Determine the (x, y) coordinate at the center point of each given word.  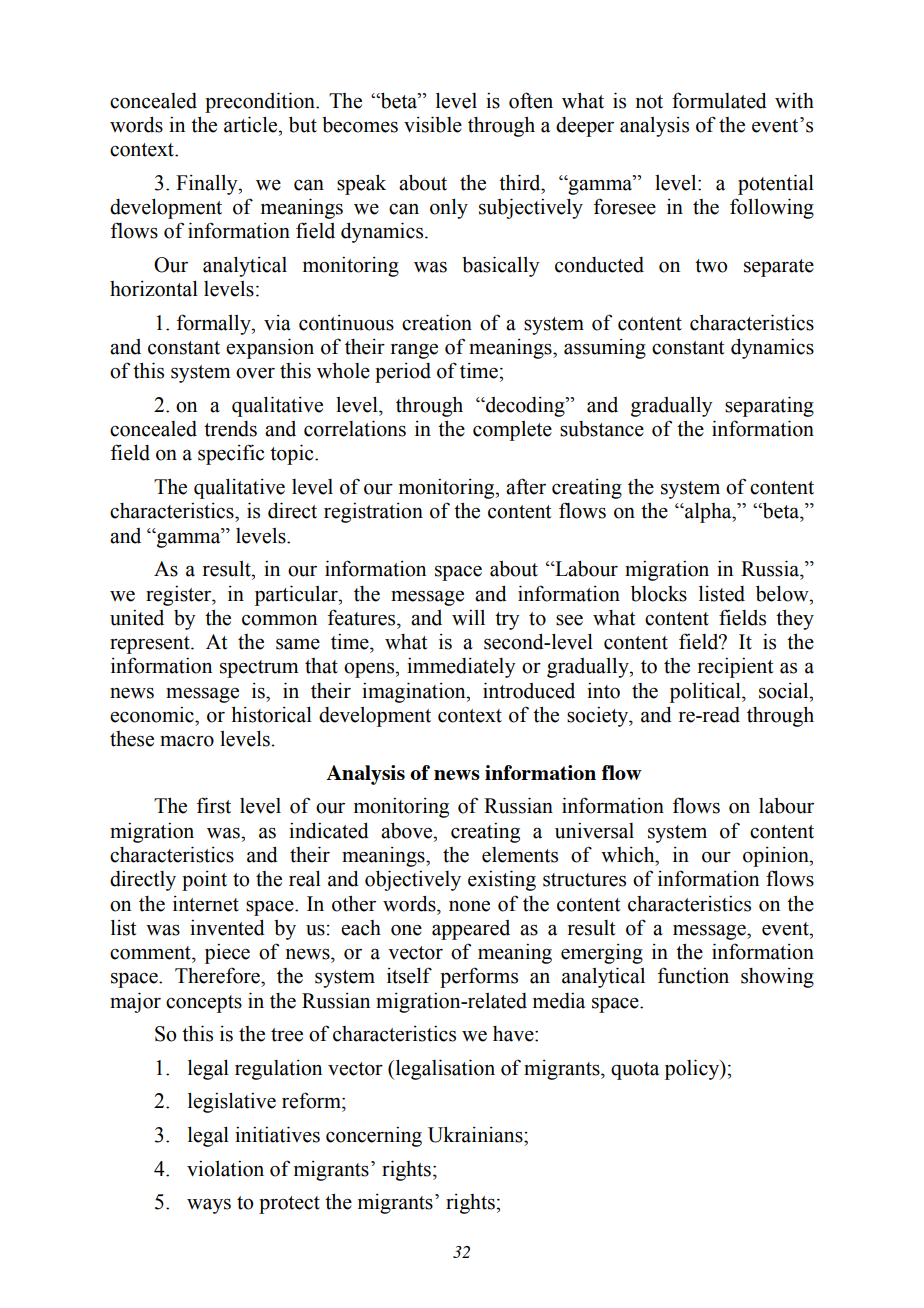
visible (433, 124)
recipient (735, 667)
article (252, 124)
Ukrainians (476, 1134)
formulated (719, 100)
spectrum (259, 669)
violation (225, 1168)
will (468, 617)
